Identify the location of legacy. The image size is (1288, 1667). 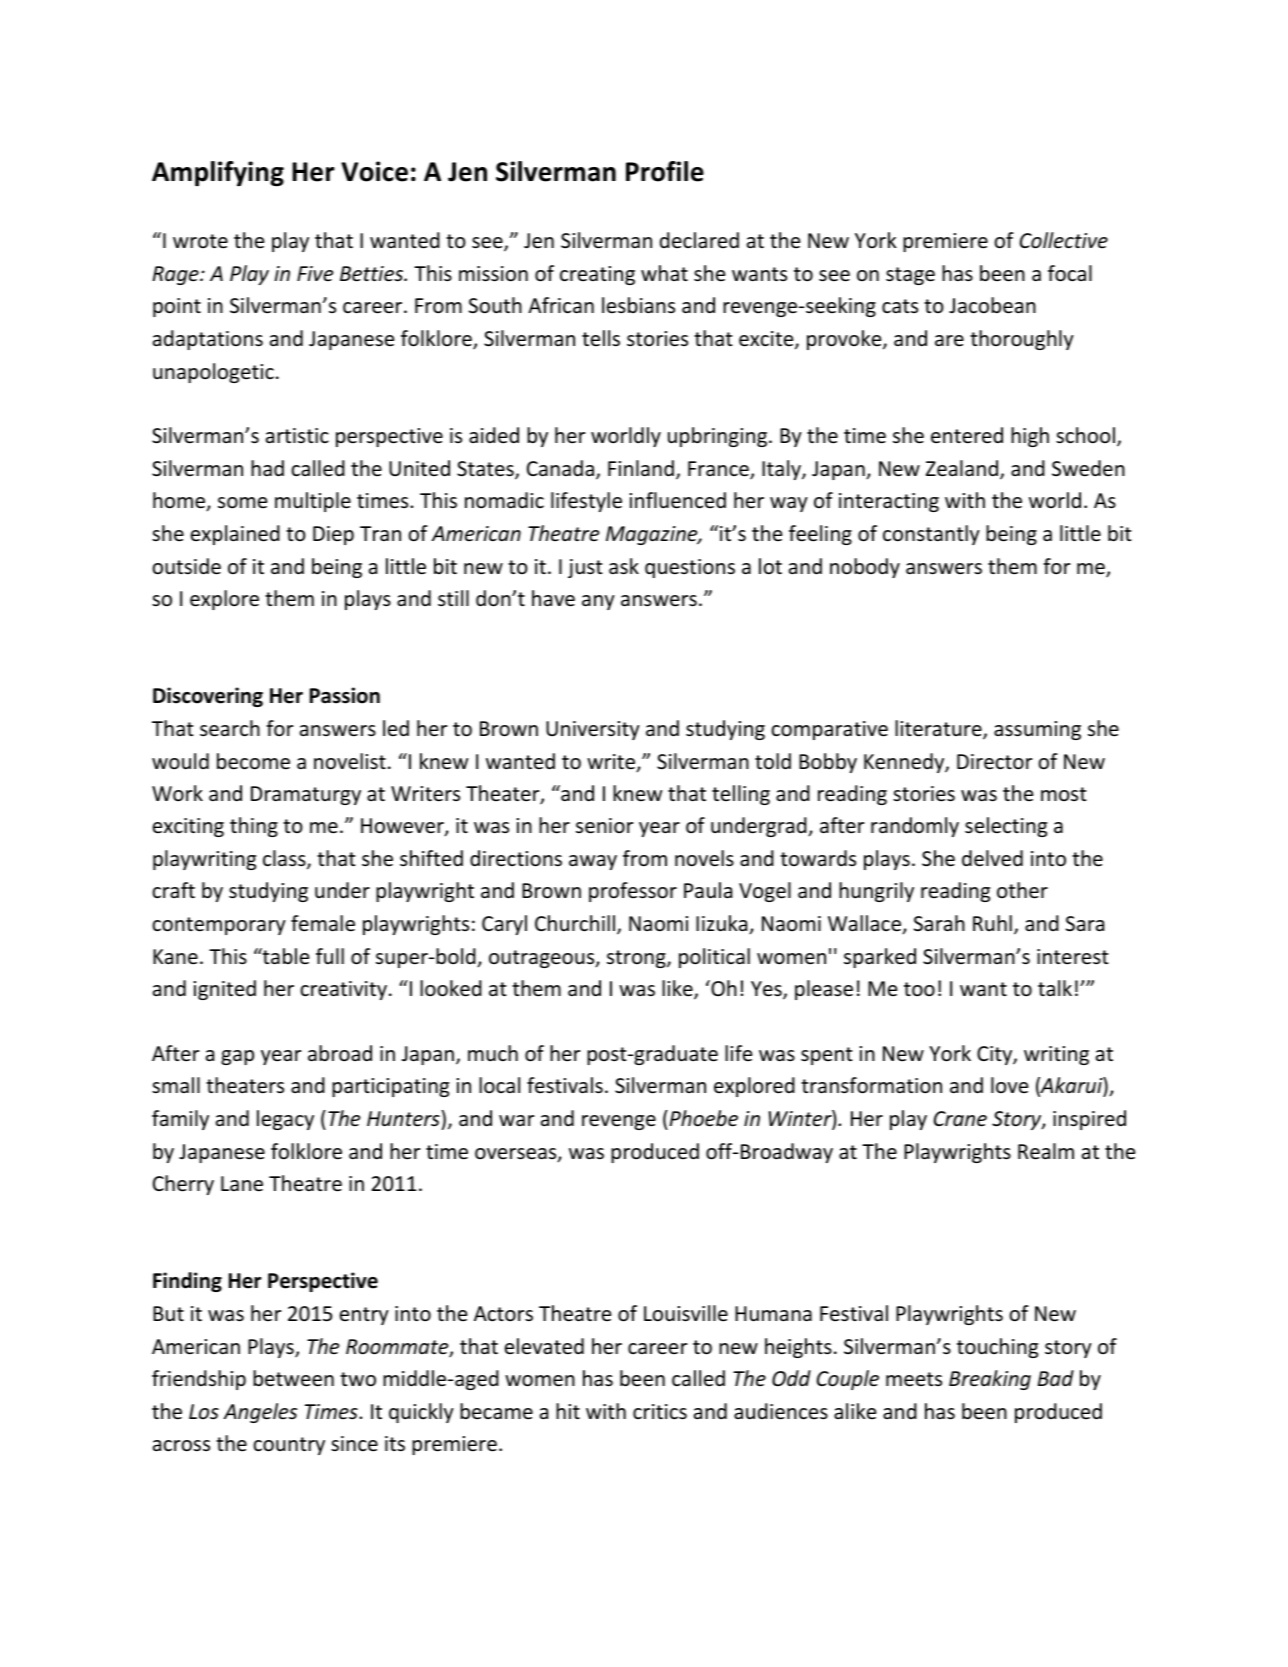
(285, 1120).
